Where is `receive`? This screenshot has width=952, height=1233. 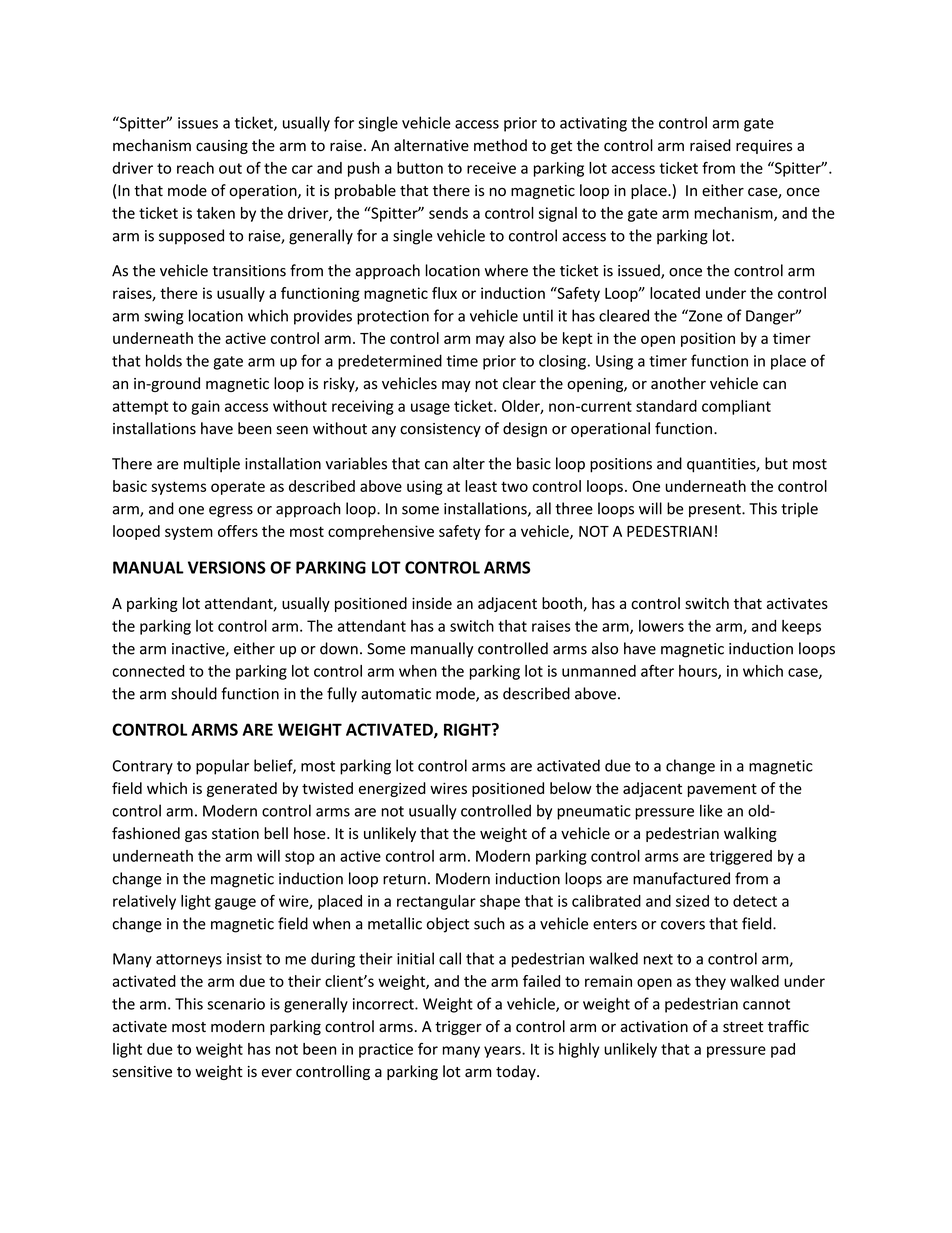 receive is located at coordinates (491, 168).
